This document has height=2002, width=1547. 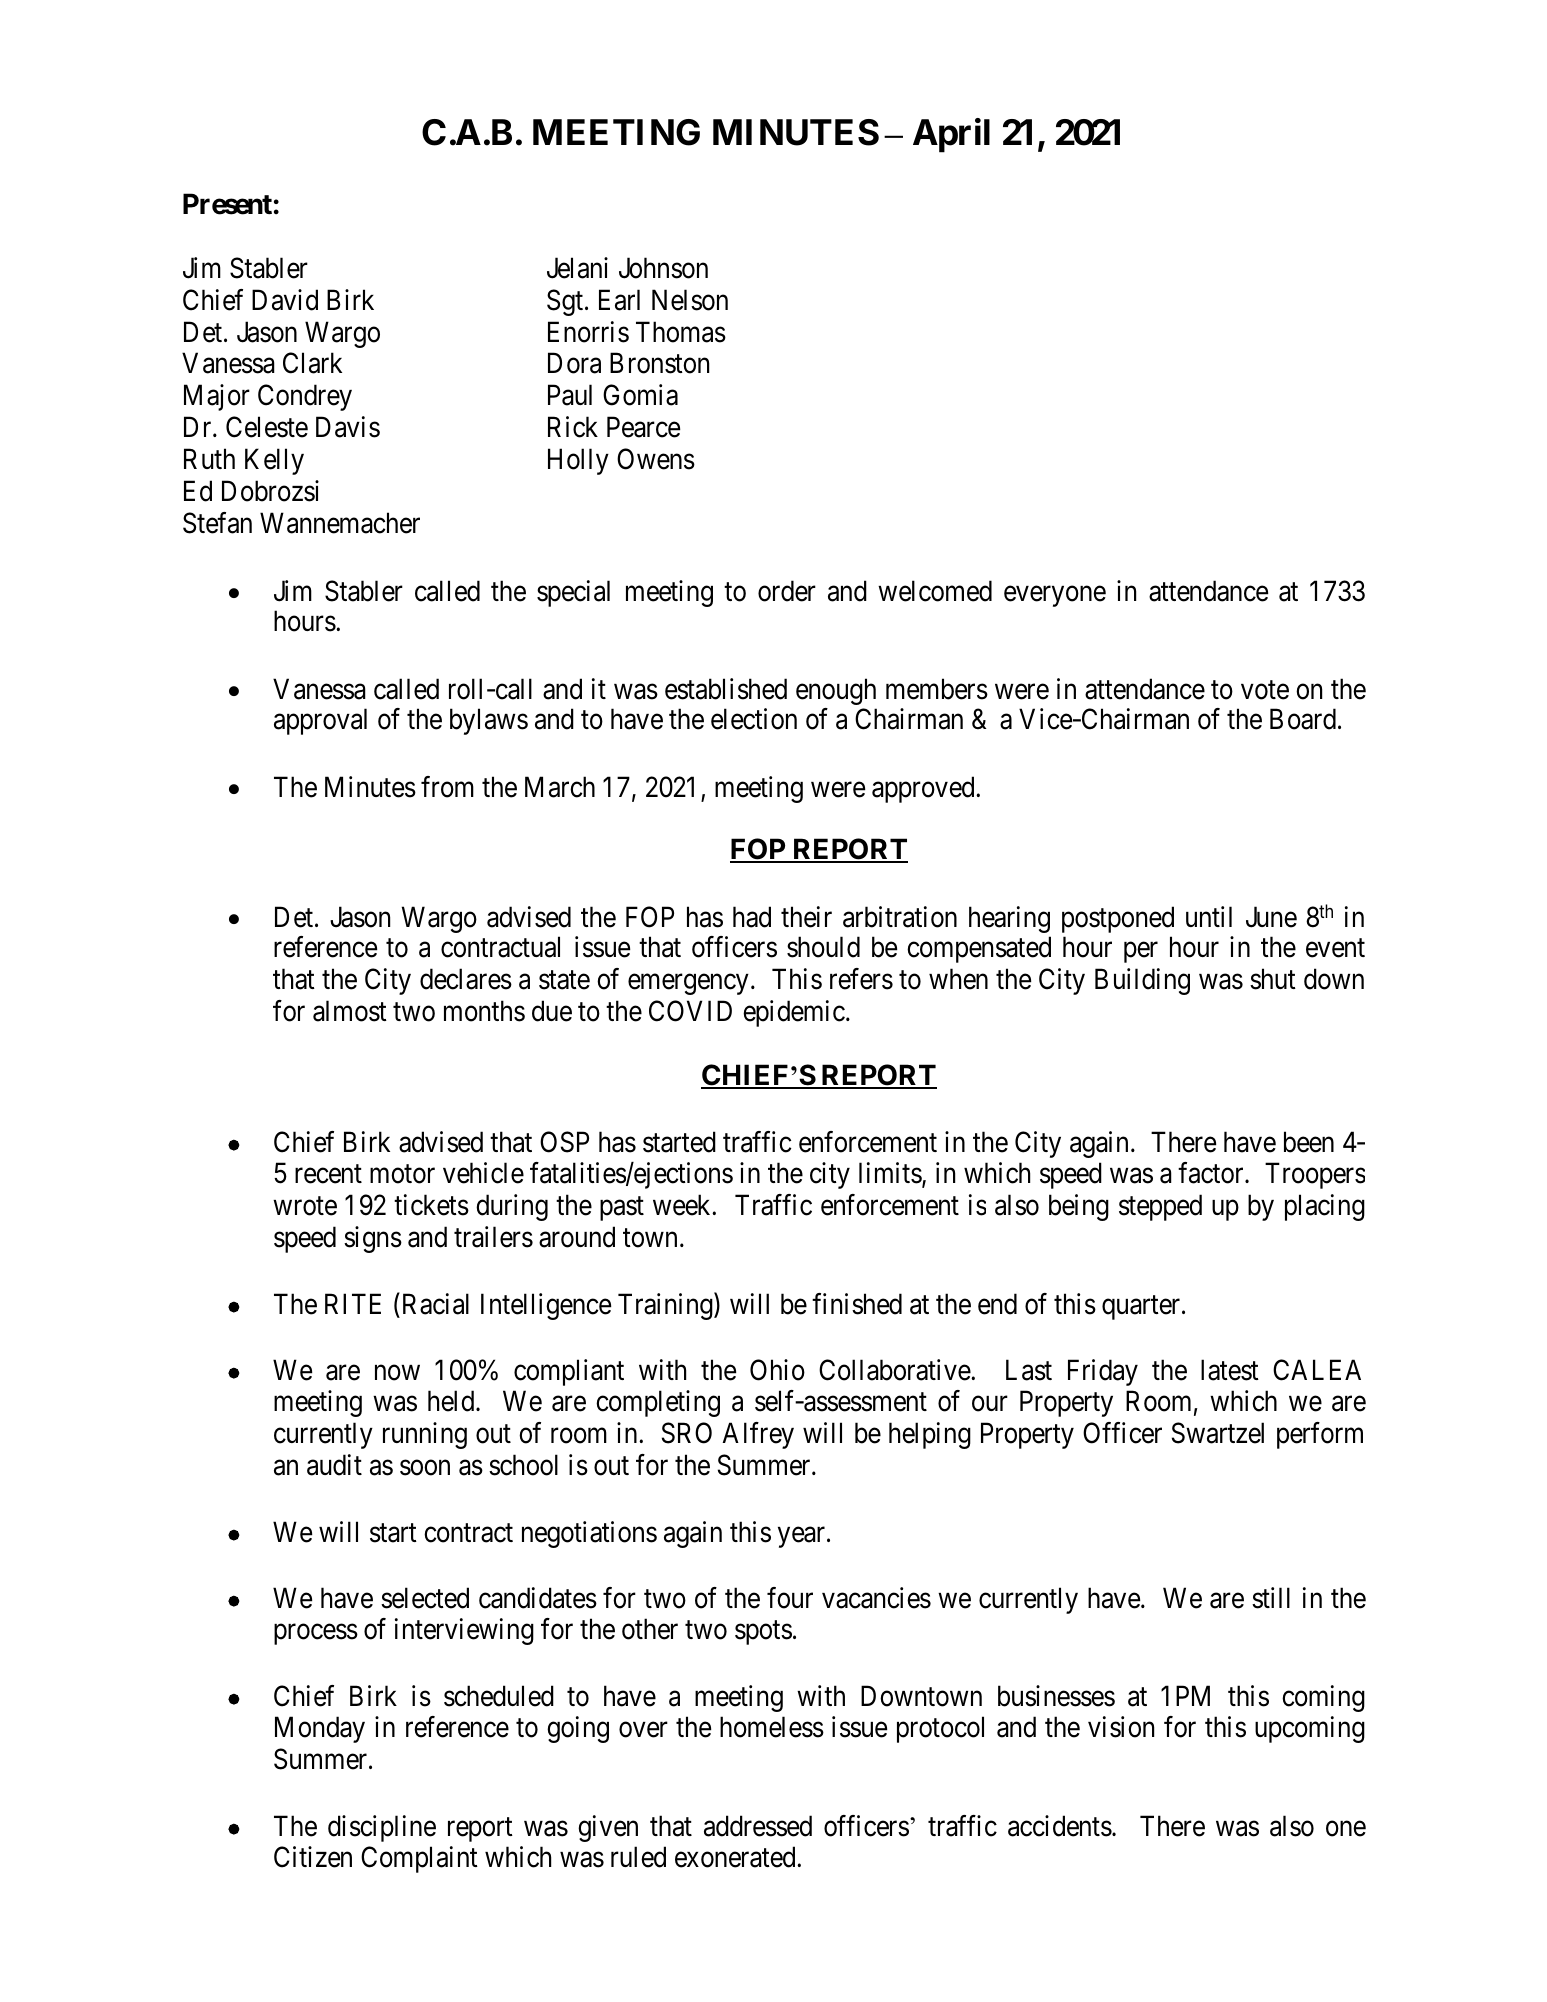 What do you see at coordinates (754, 719) in the document?
I see `election` at bounding box center [754, 719].
